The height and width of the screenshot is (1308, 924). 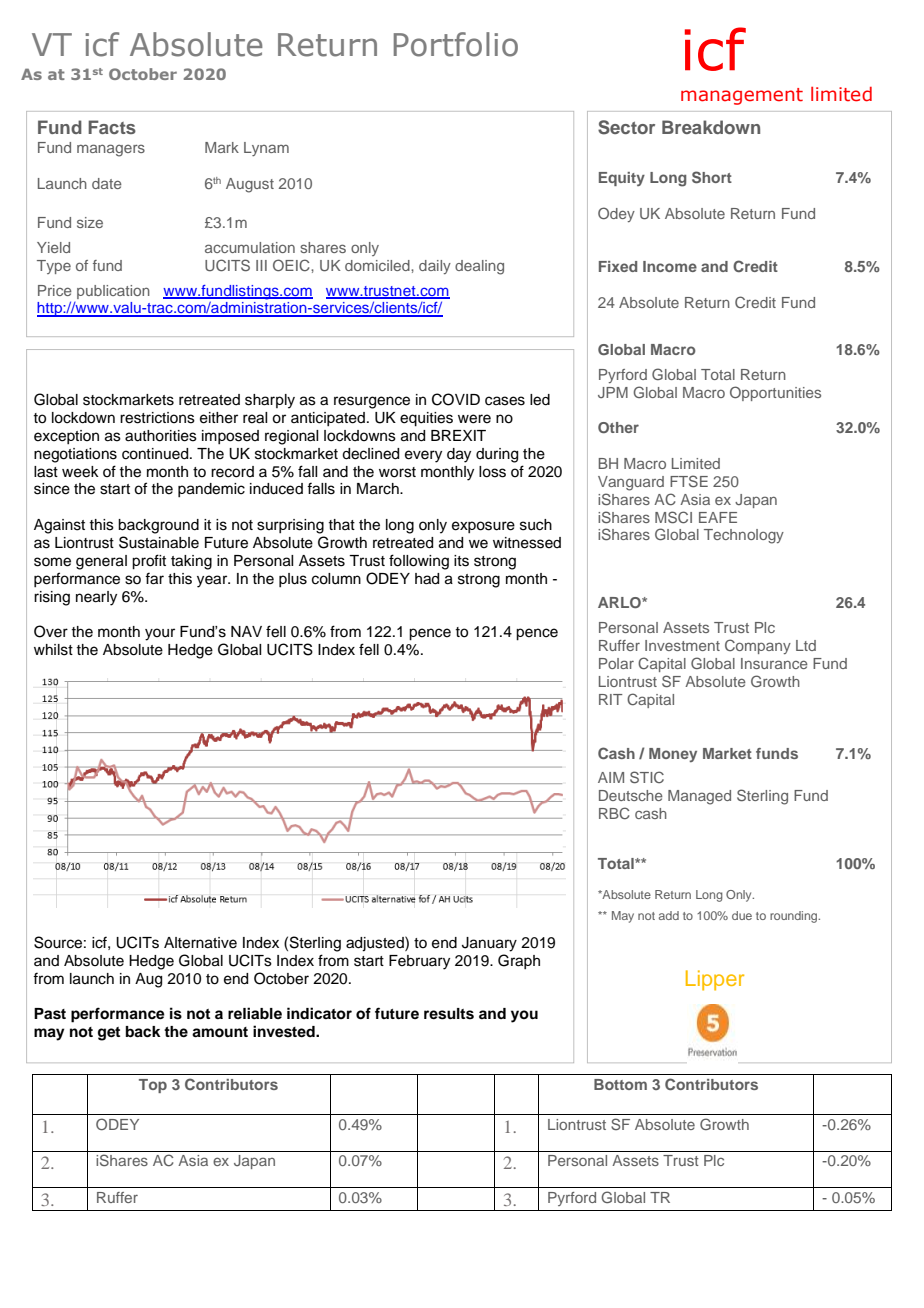 I want to click on publication, so click(x=113, y=292).
